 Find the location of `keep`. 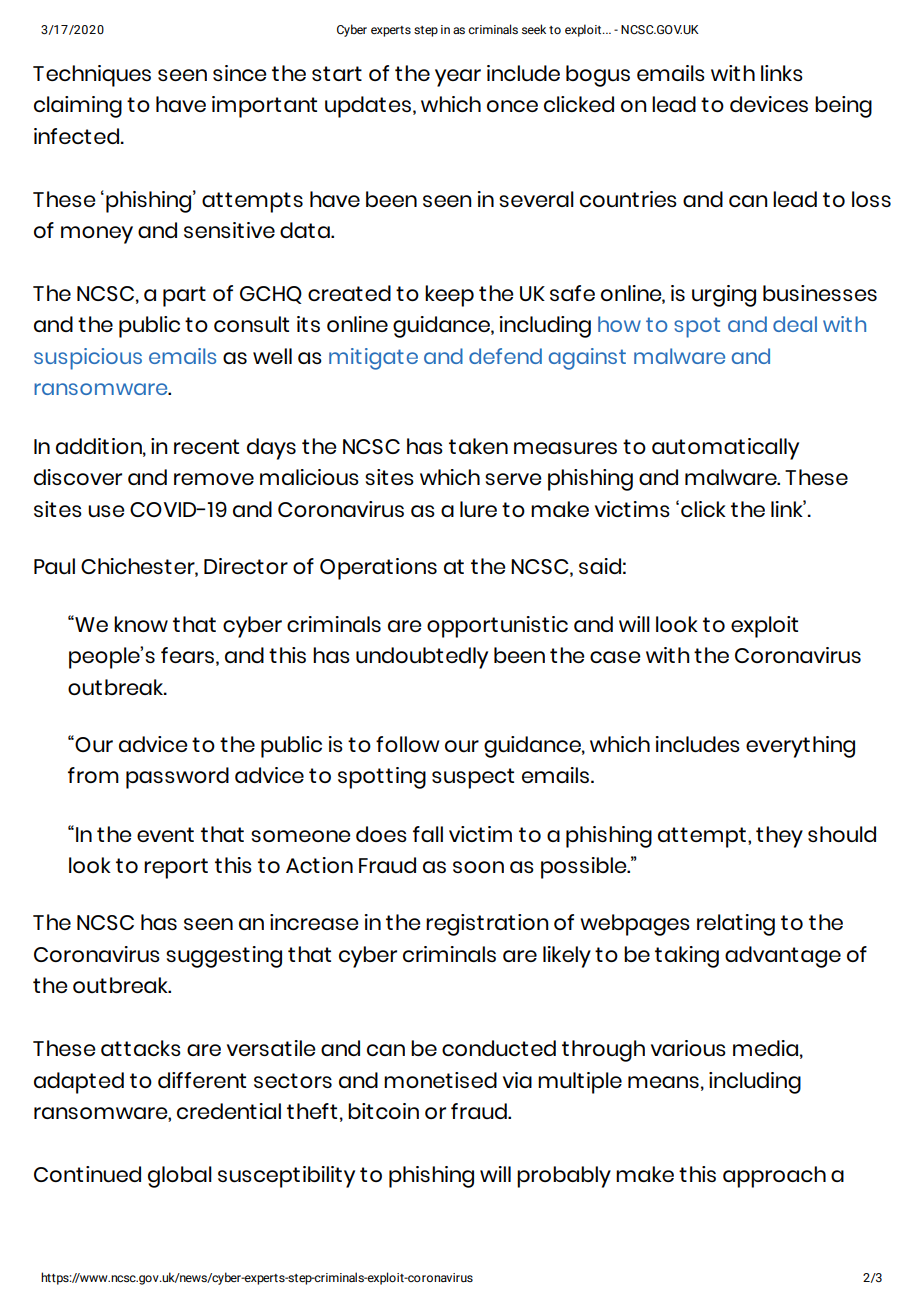

keep is located at coordinates (449, 296).
